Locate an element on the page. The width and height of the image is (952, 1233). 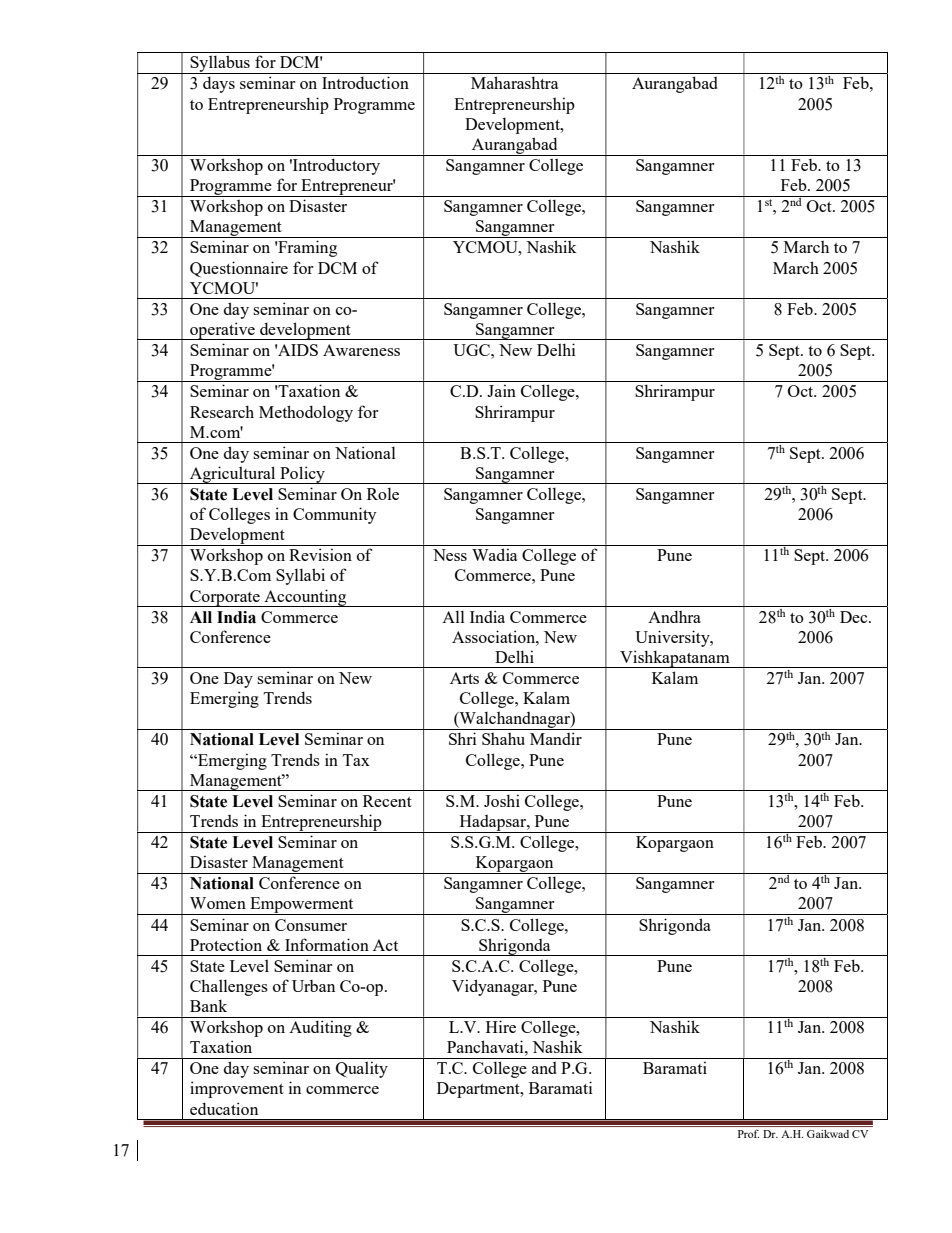
improvement is located at coordinates (237, 1089).
